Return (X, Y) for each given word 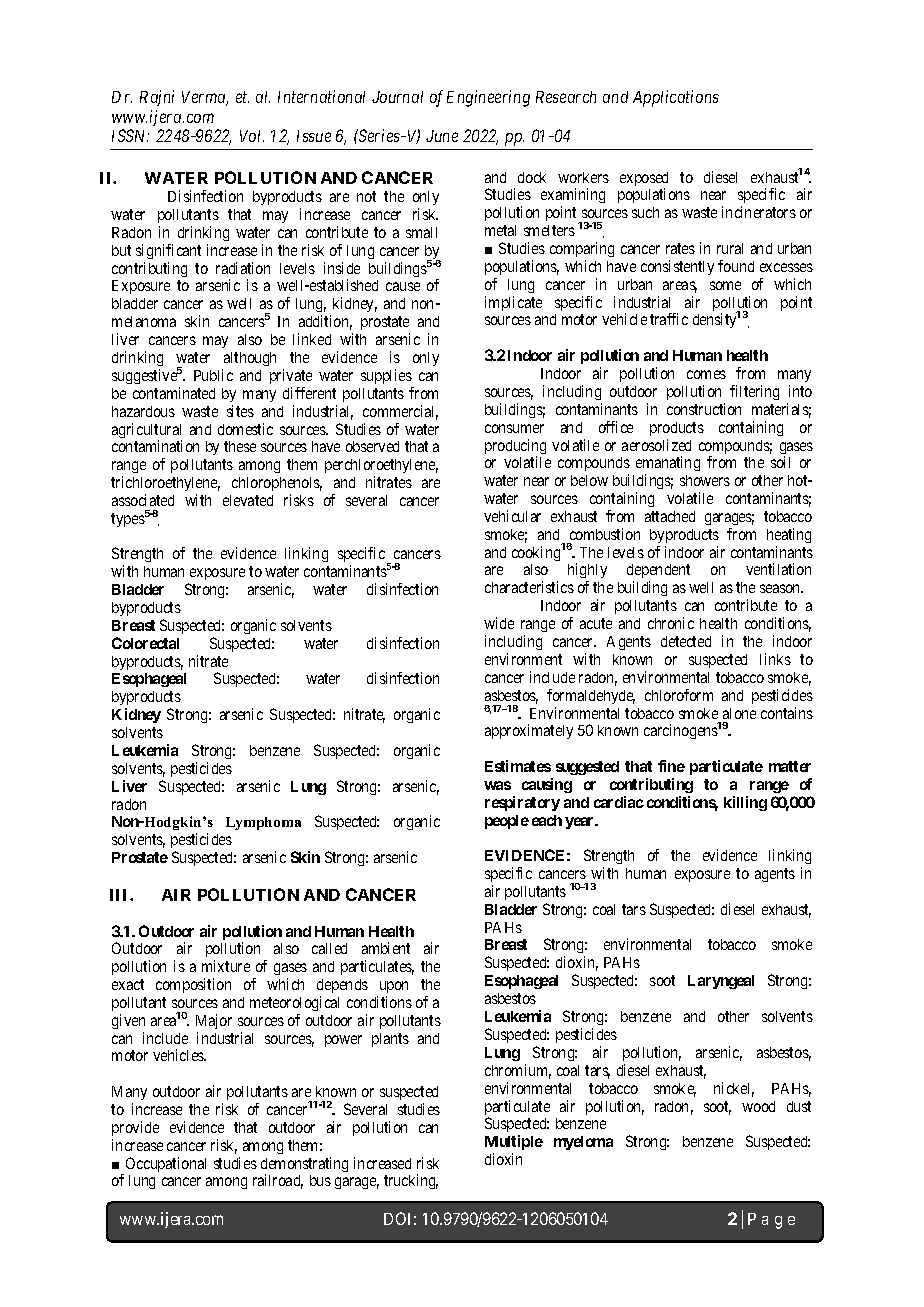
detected (686, 641)
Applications (676, 98)
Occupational (166, 1164)
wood (758, 1106)
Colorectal (145, 643)
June (442, 136)
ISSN (130, 135)
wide (499, 623)
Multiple (514, 1142)
